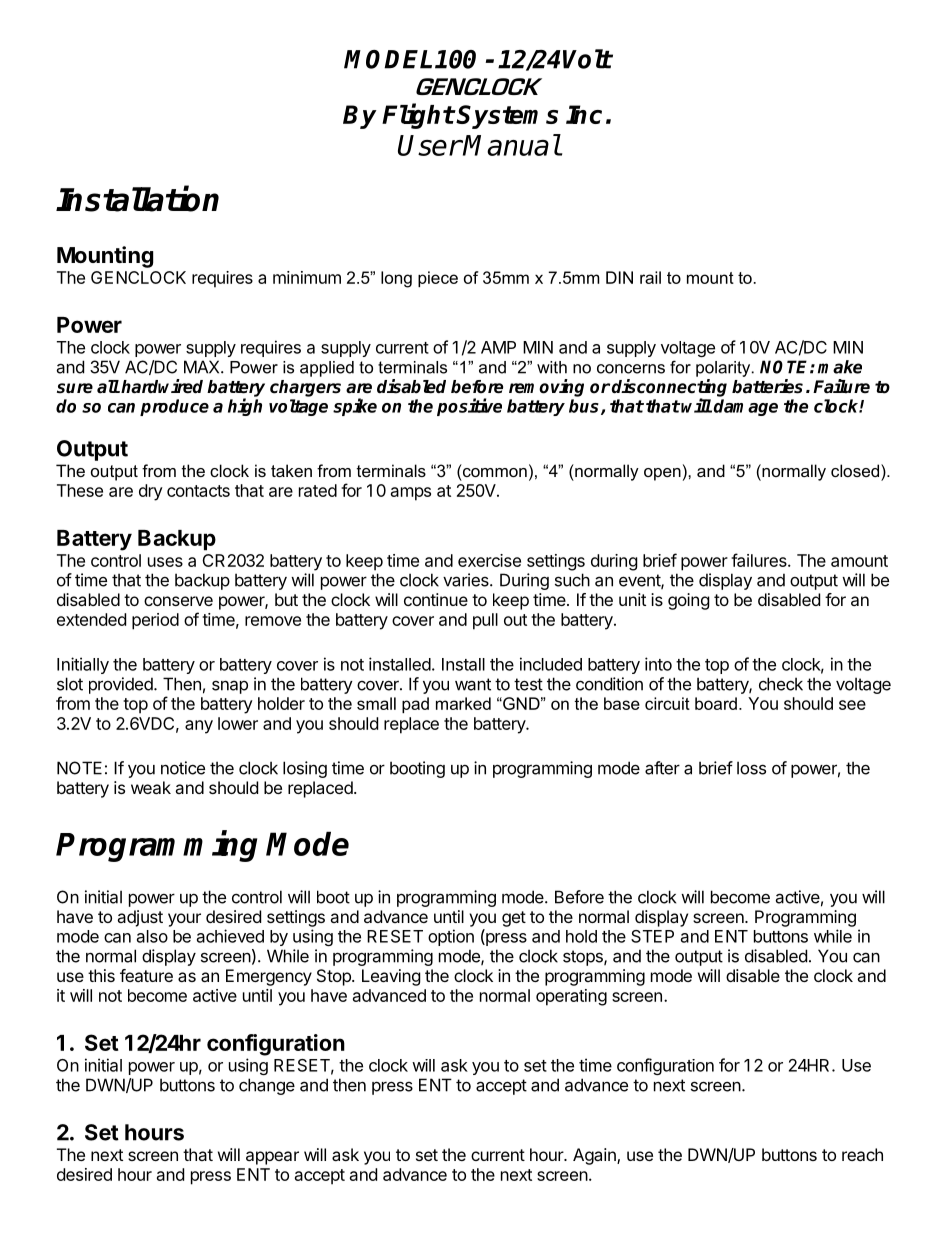 The height and width of the screenshot is (1233, 952). Describe the element at coordinates (272, 1158) in the screenshot. I see `appear` at that location.
